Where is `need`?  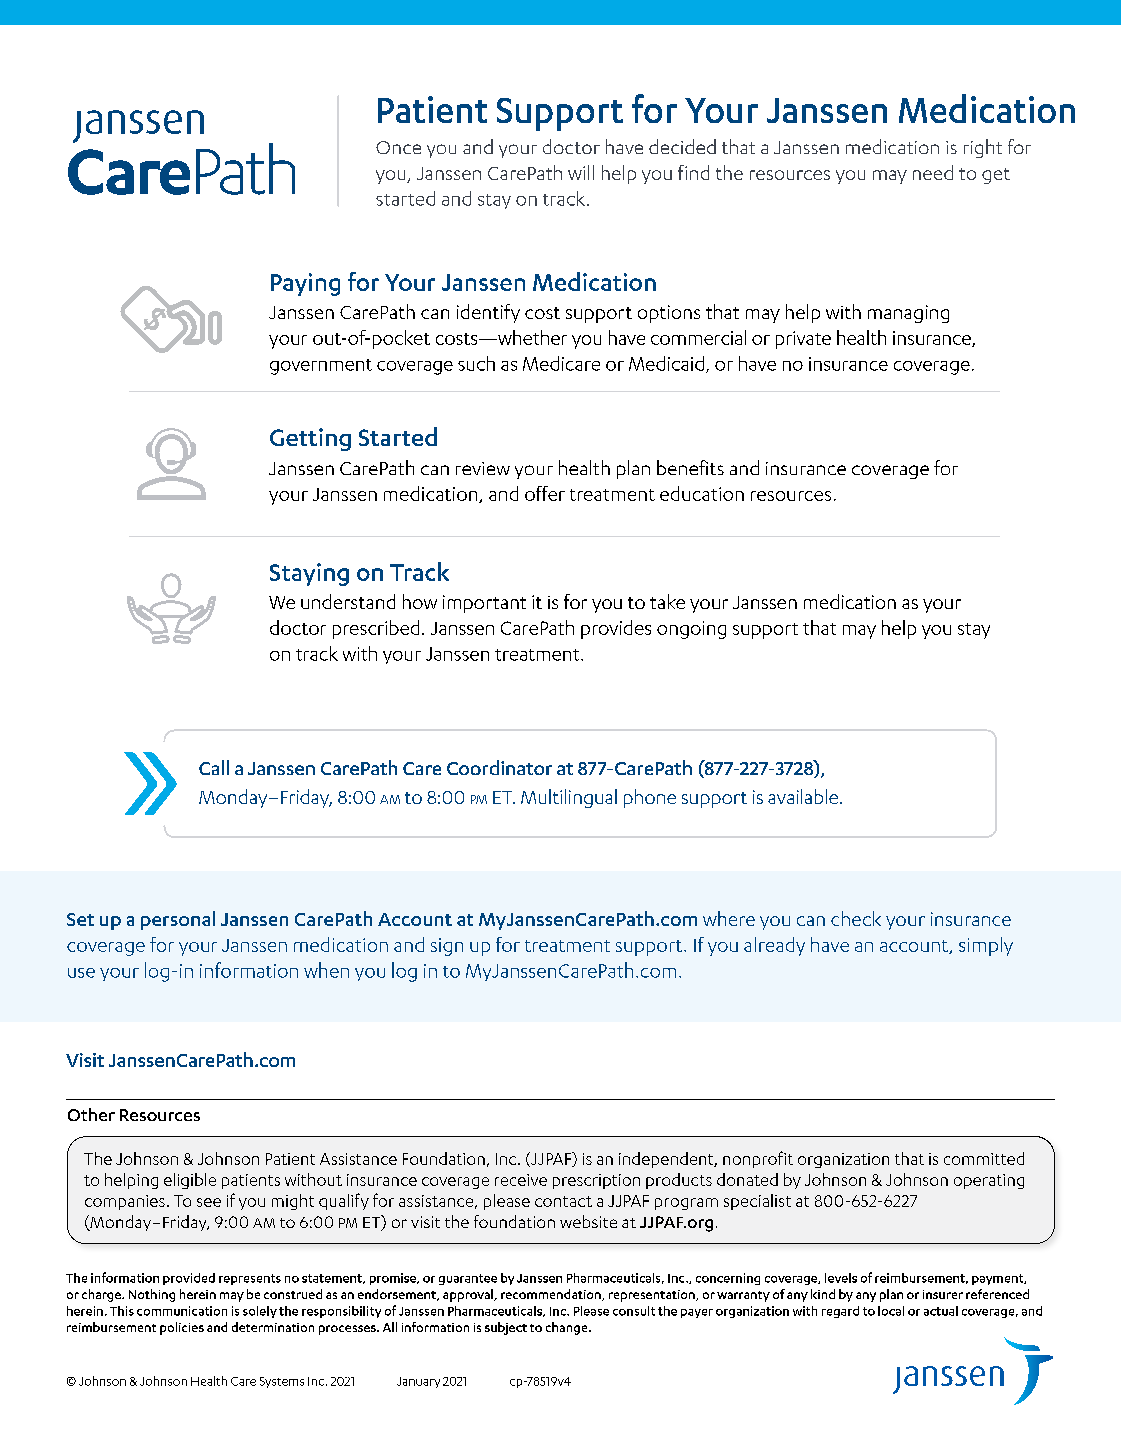
need is located at coordinates (933, 172).
